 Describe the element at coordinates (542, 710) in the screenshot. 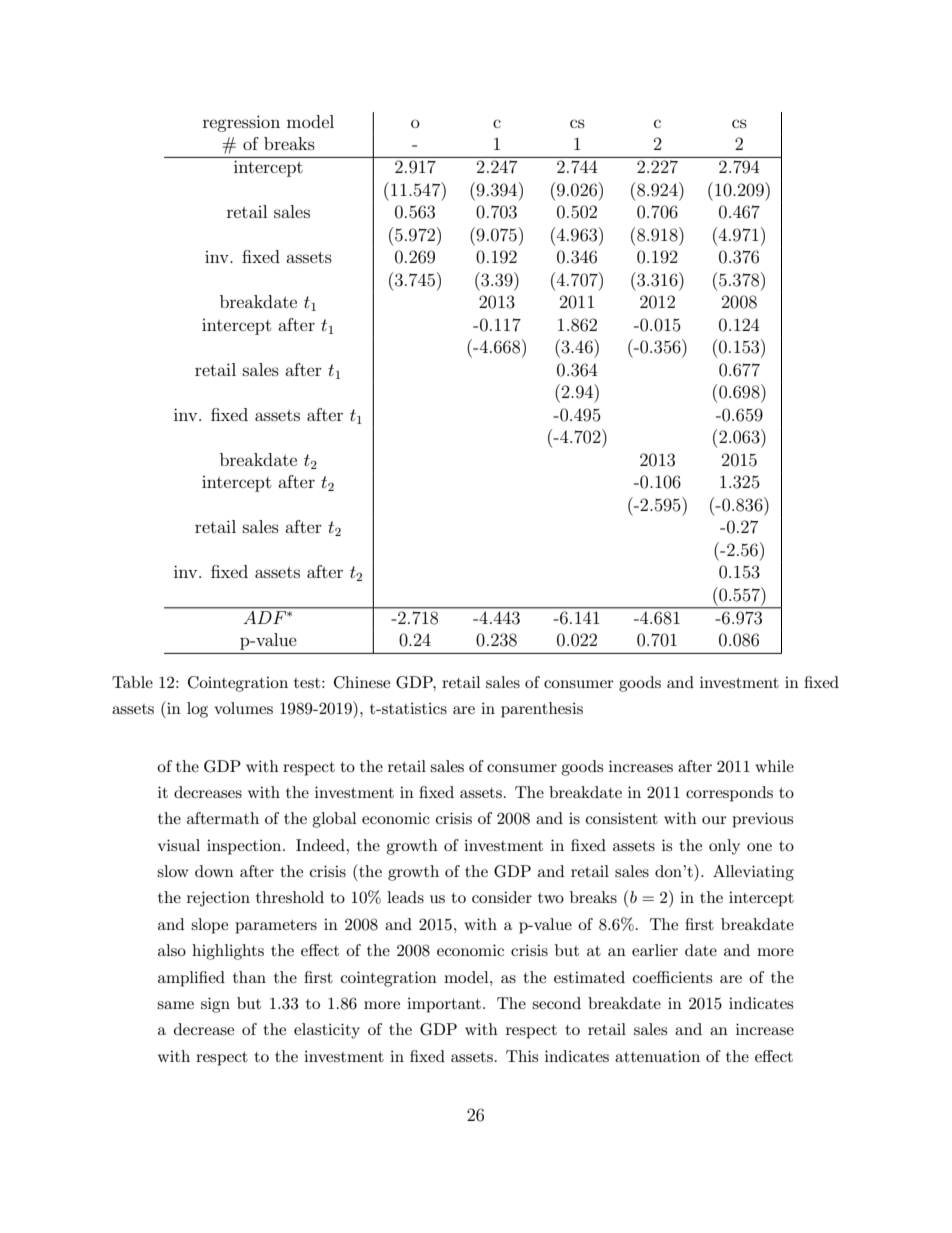

I see `parenthesis` at that location.
